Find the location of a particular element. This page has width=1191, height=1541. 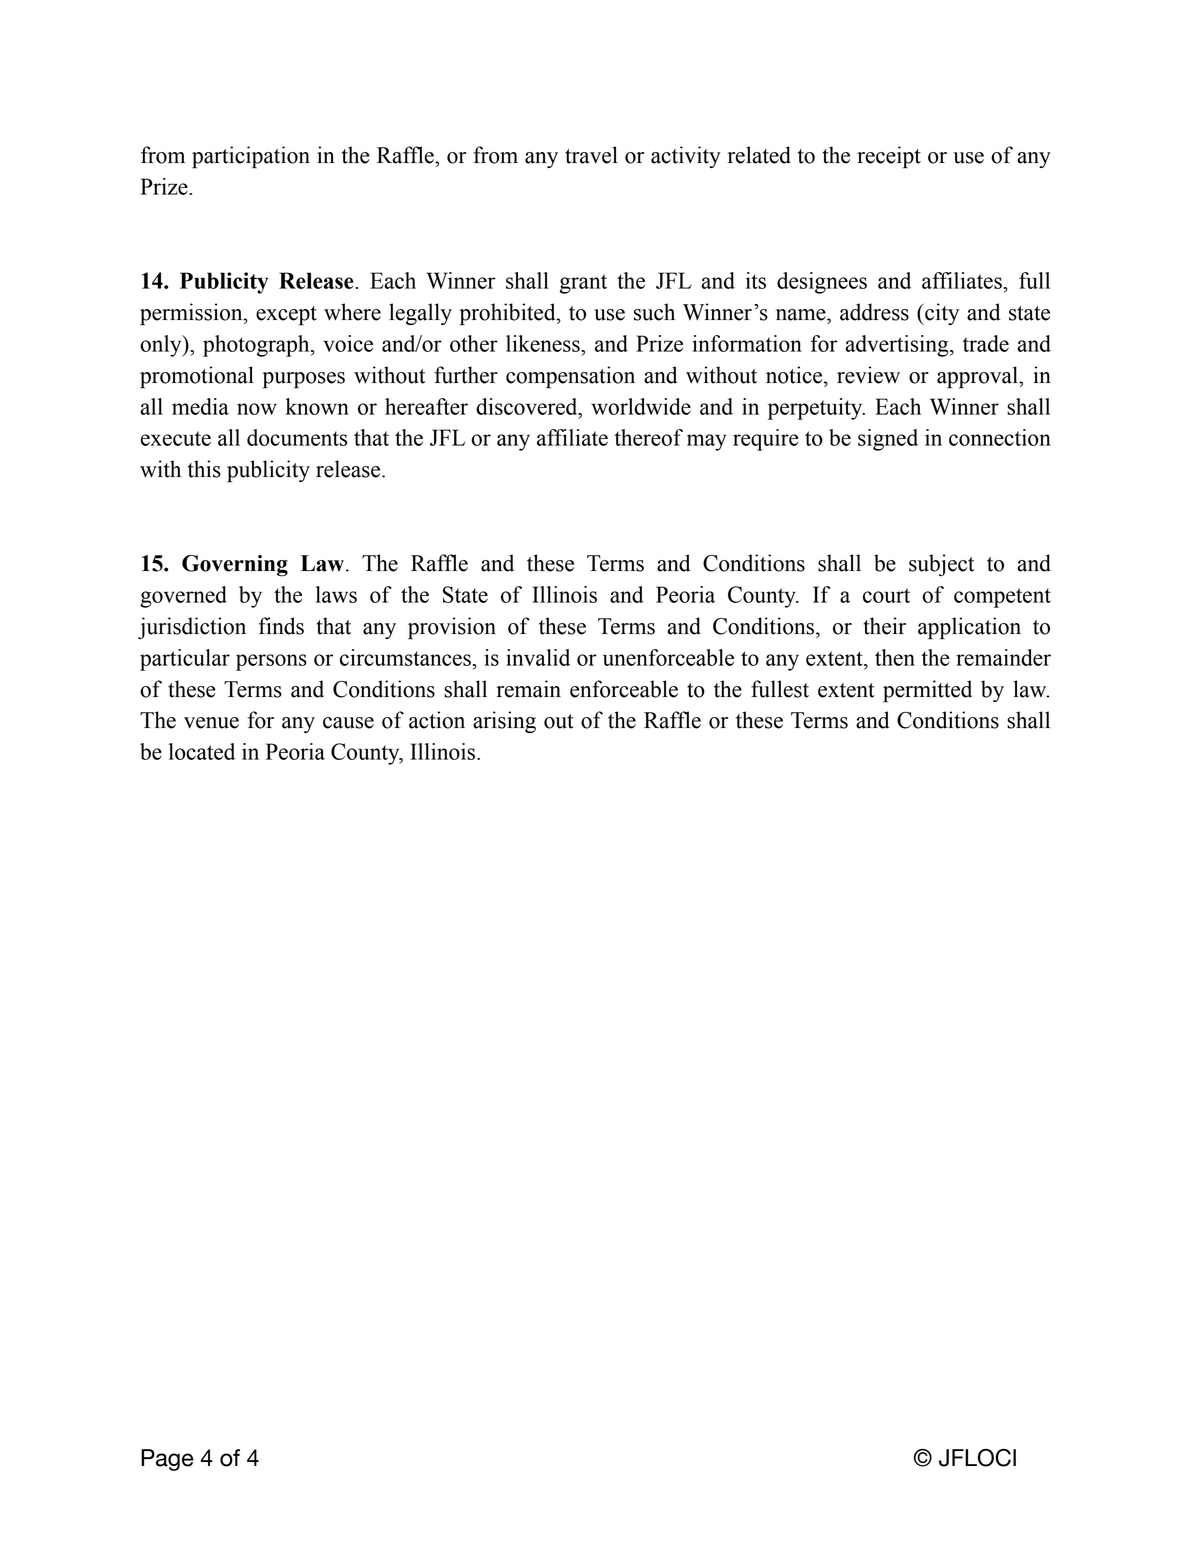

Page is located at coordinates (167, 1460).
